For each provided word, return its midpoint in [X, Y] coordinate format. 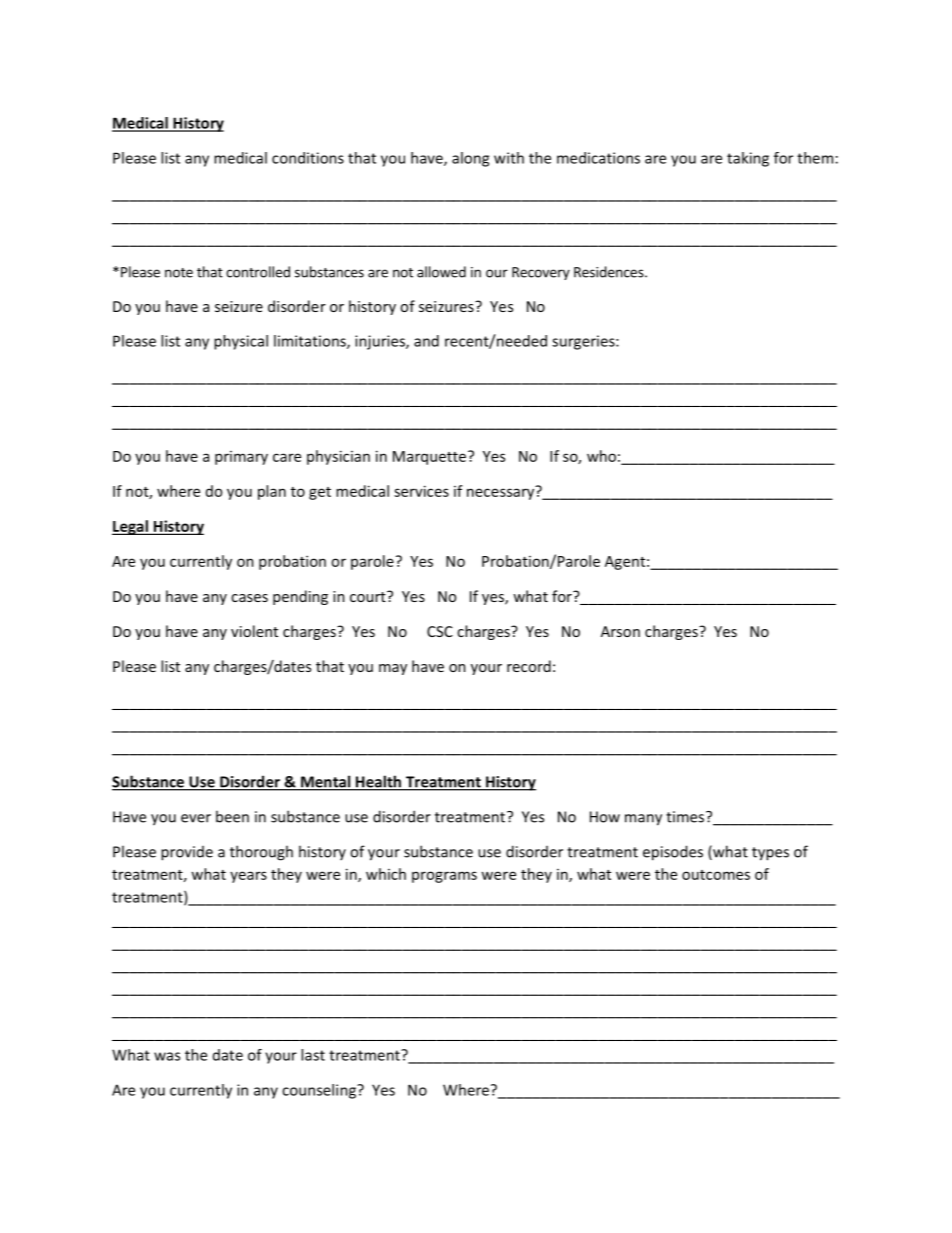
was [167, 1056]
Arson [620, 631]
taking [748, 159]
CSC [440, 631]
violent [254, 631]
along [470, 159]
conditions [308, 158]
